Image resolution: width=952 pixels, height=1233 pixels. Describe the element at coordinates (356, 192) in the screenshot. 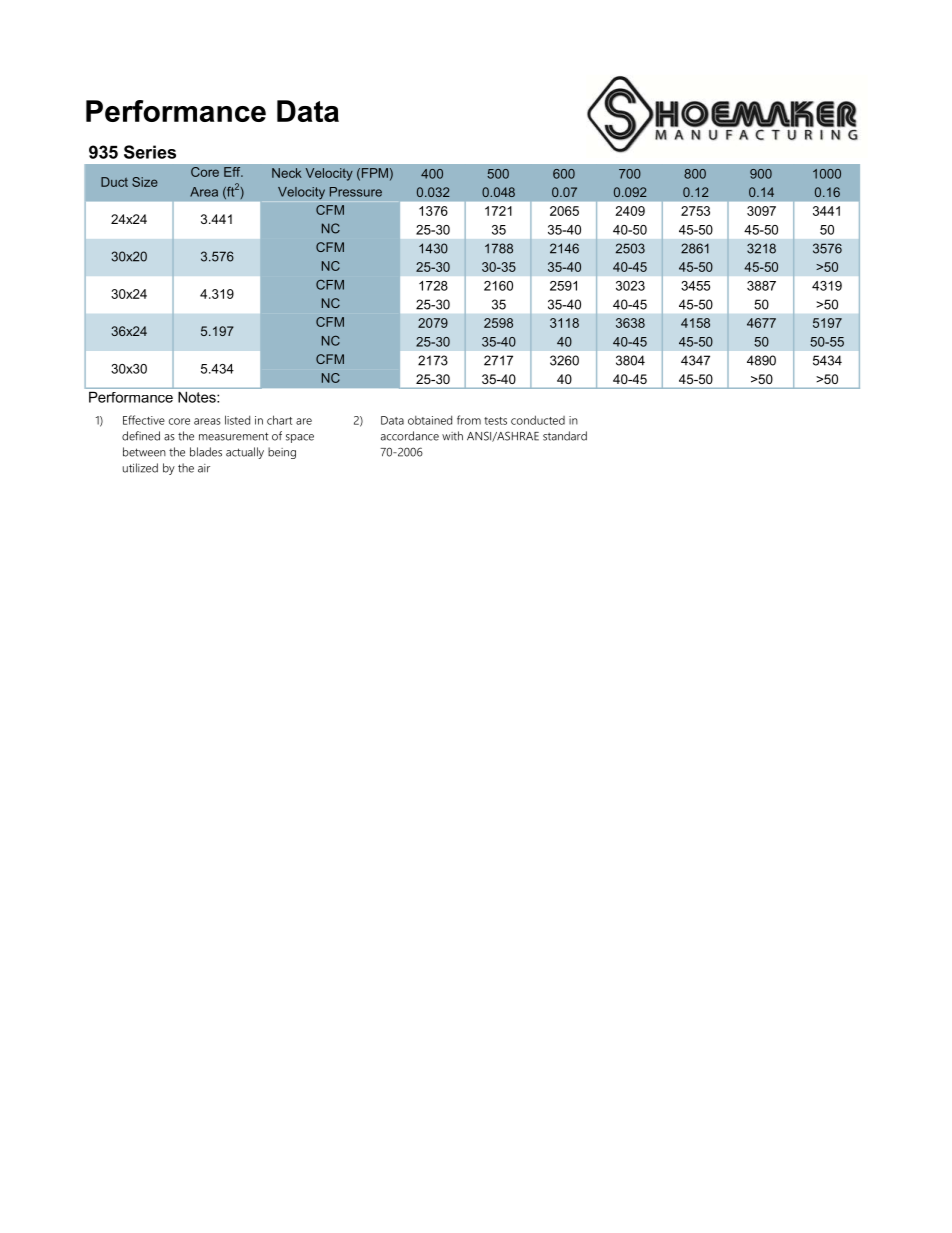

I see `Pressure` at that location.
